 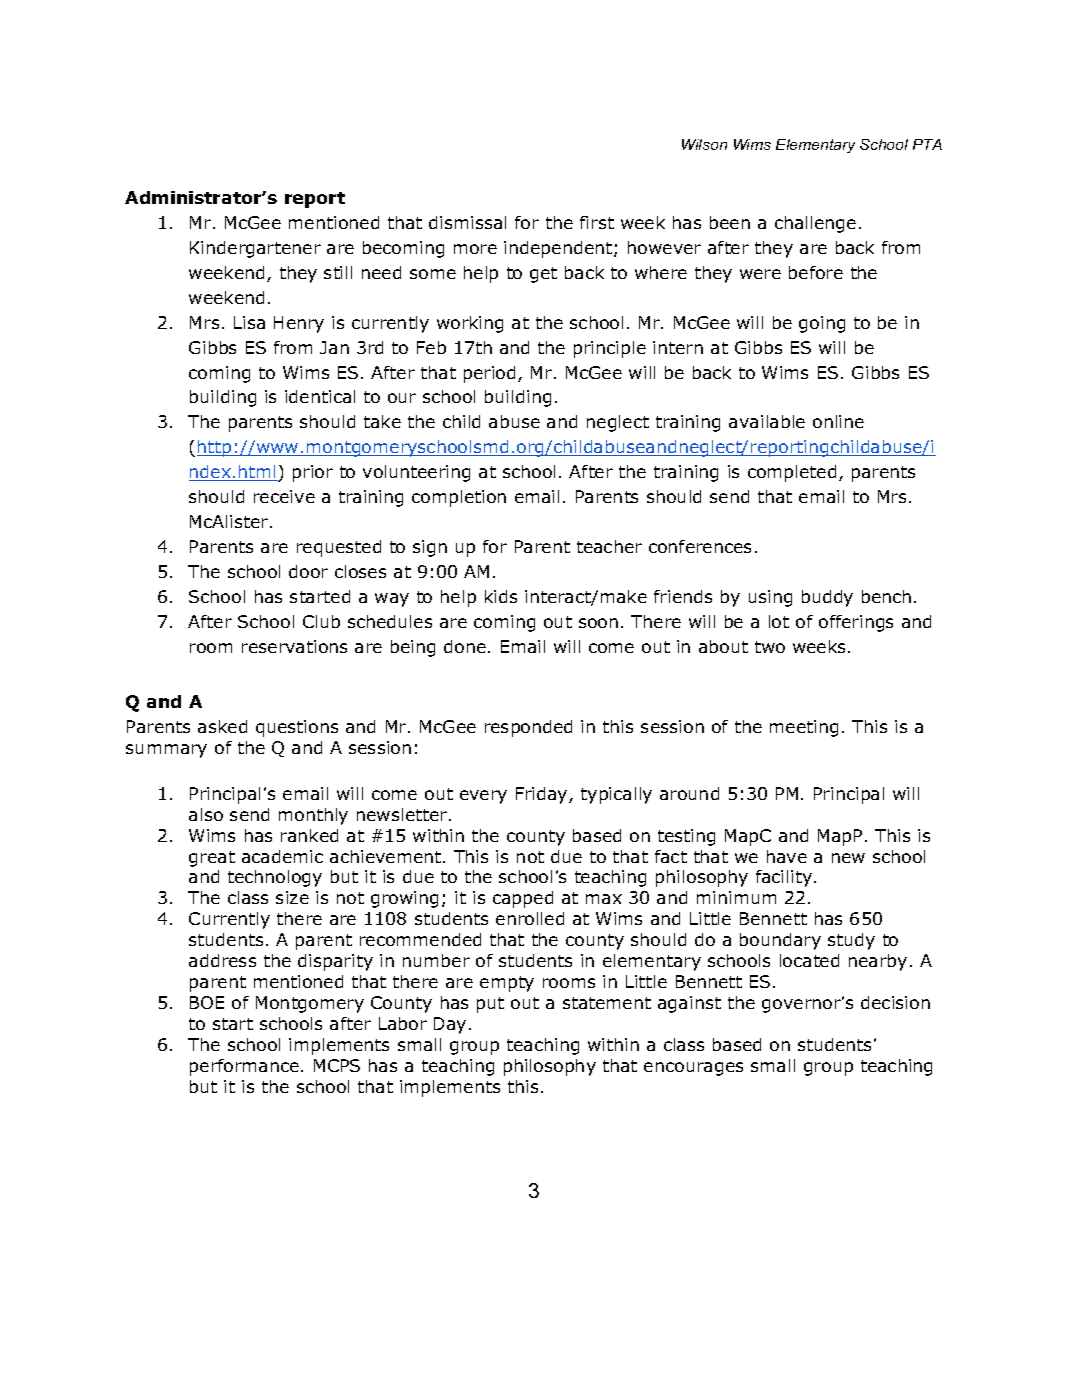 I want to click on buddy, so click(x=827, y=598).
